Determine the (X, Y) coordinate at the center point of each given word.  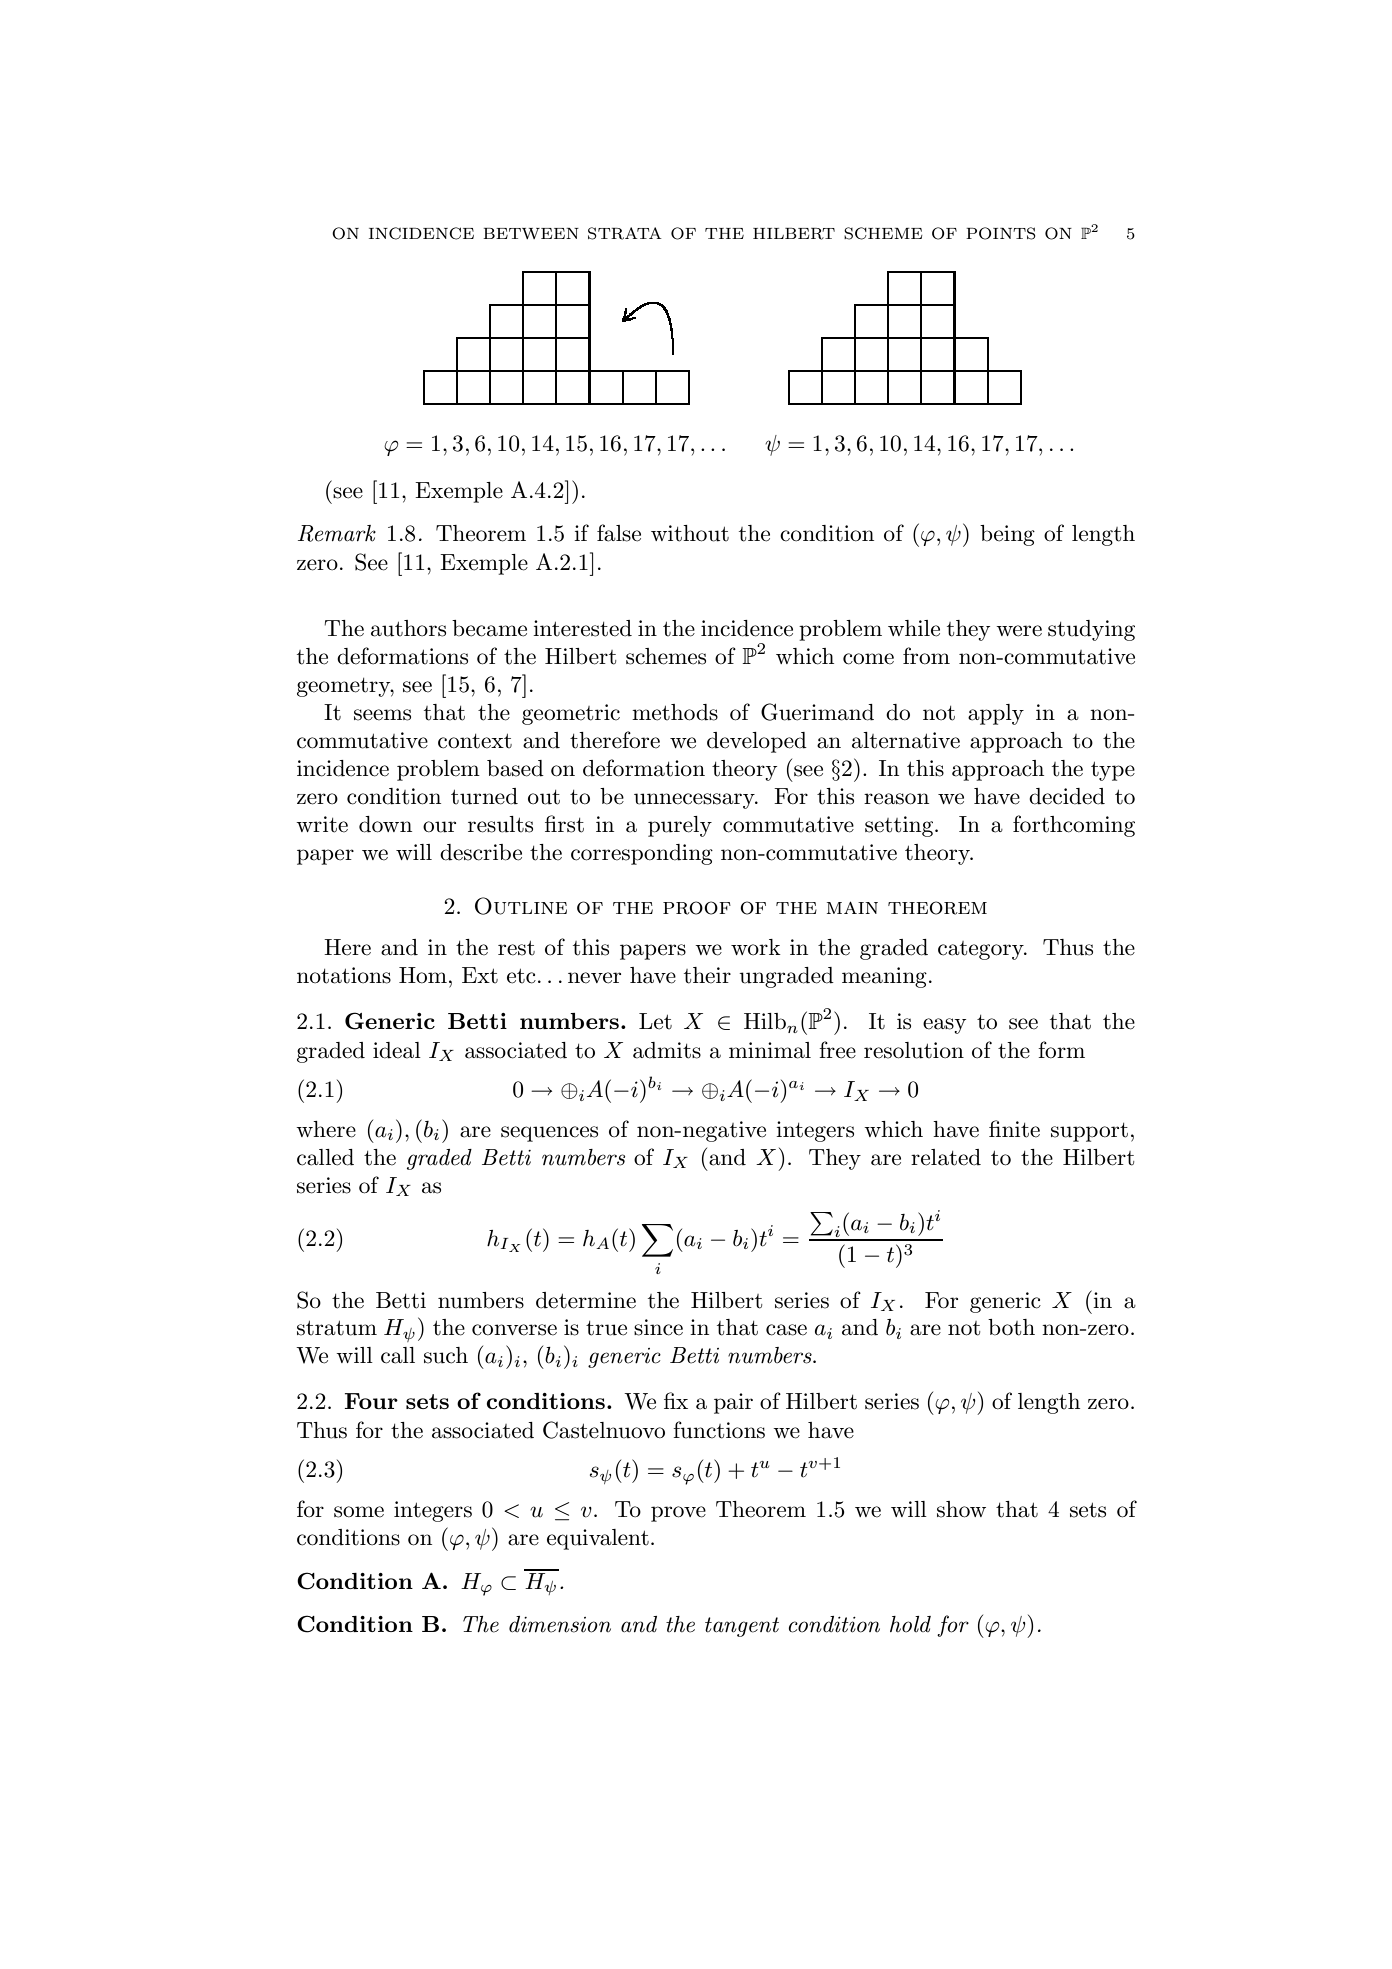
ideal (397, 1050)
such (446, 1355)
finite (1014, 1129)
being (1007, 535)
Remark (337, 533)
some (359, 1512)
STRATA (625, 233)
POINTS (1001, 233)
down (385, 824)
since (658, 1327)
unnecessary (695, 801)
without (690, 533)
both (1011, 1327)
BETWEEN (531, 233)
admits (667, 1050)
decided (1067, 796)
